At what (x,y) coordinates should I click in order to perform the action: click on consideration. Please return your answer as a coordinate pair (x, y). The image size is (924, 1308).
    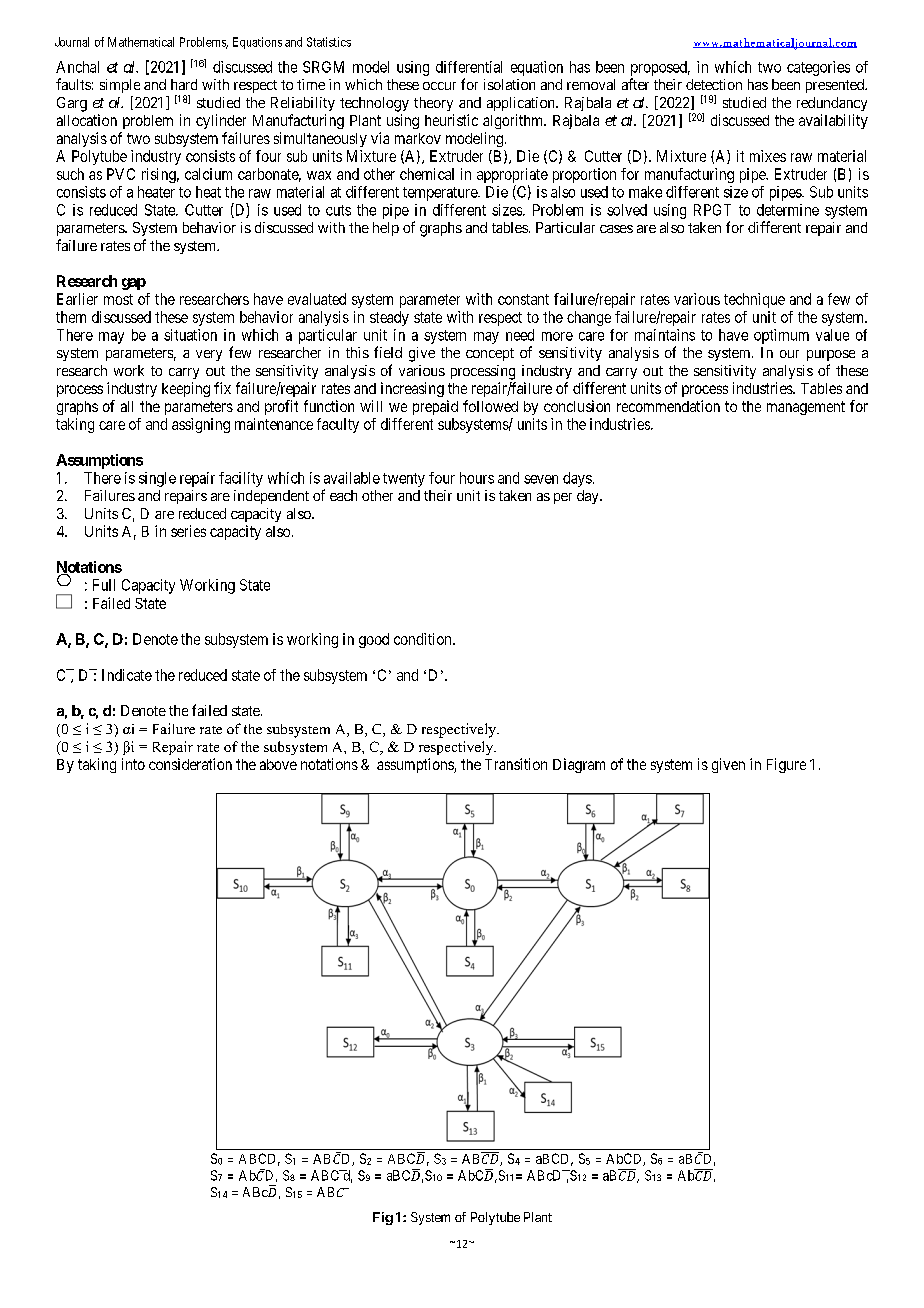
    Looking at the image, I should click on (190, 764).
